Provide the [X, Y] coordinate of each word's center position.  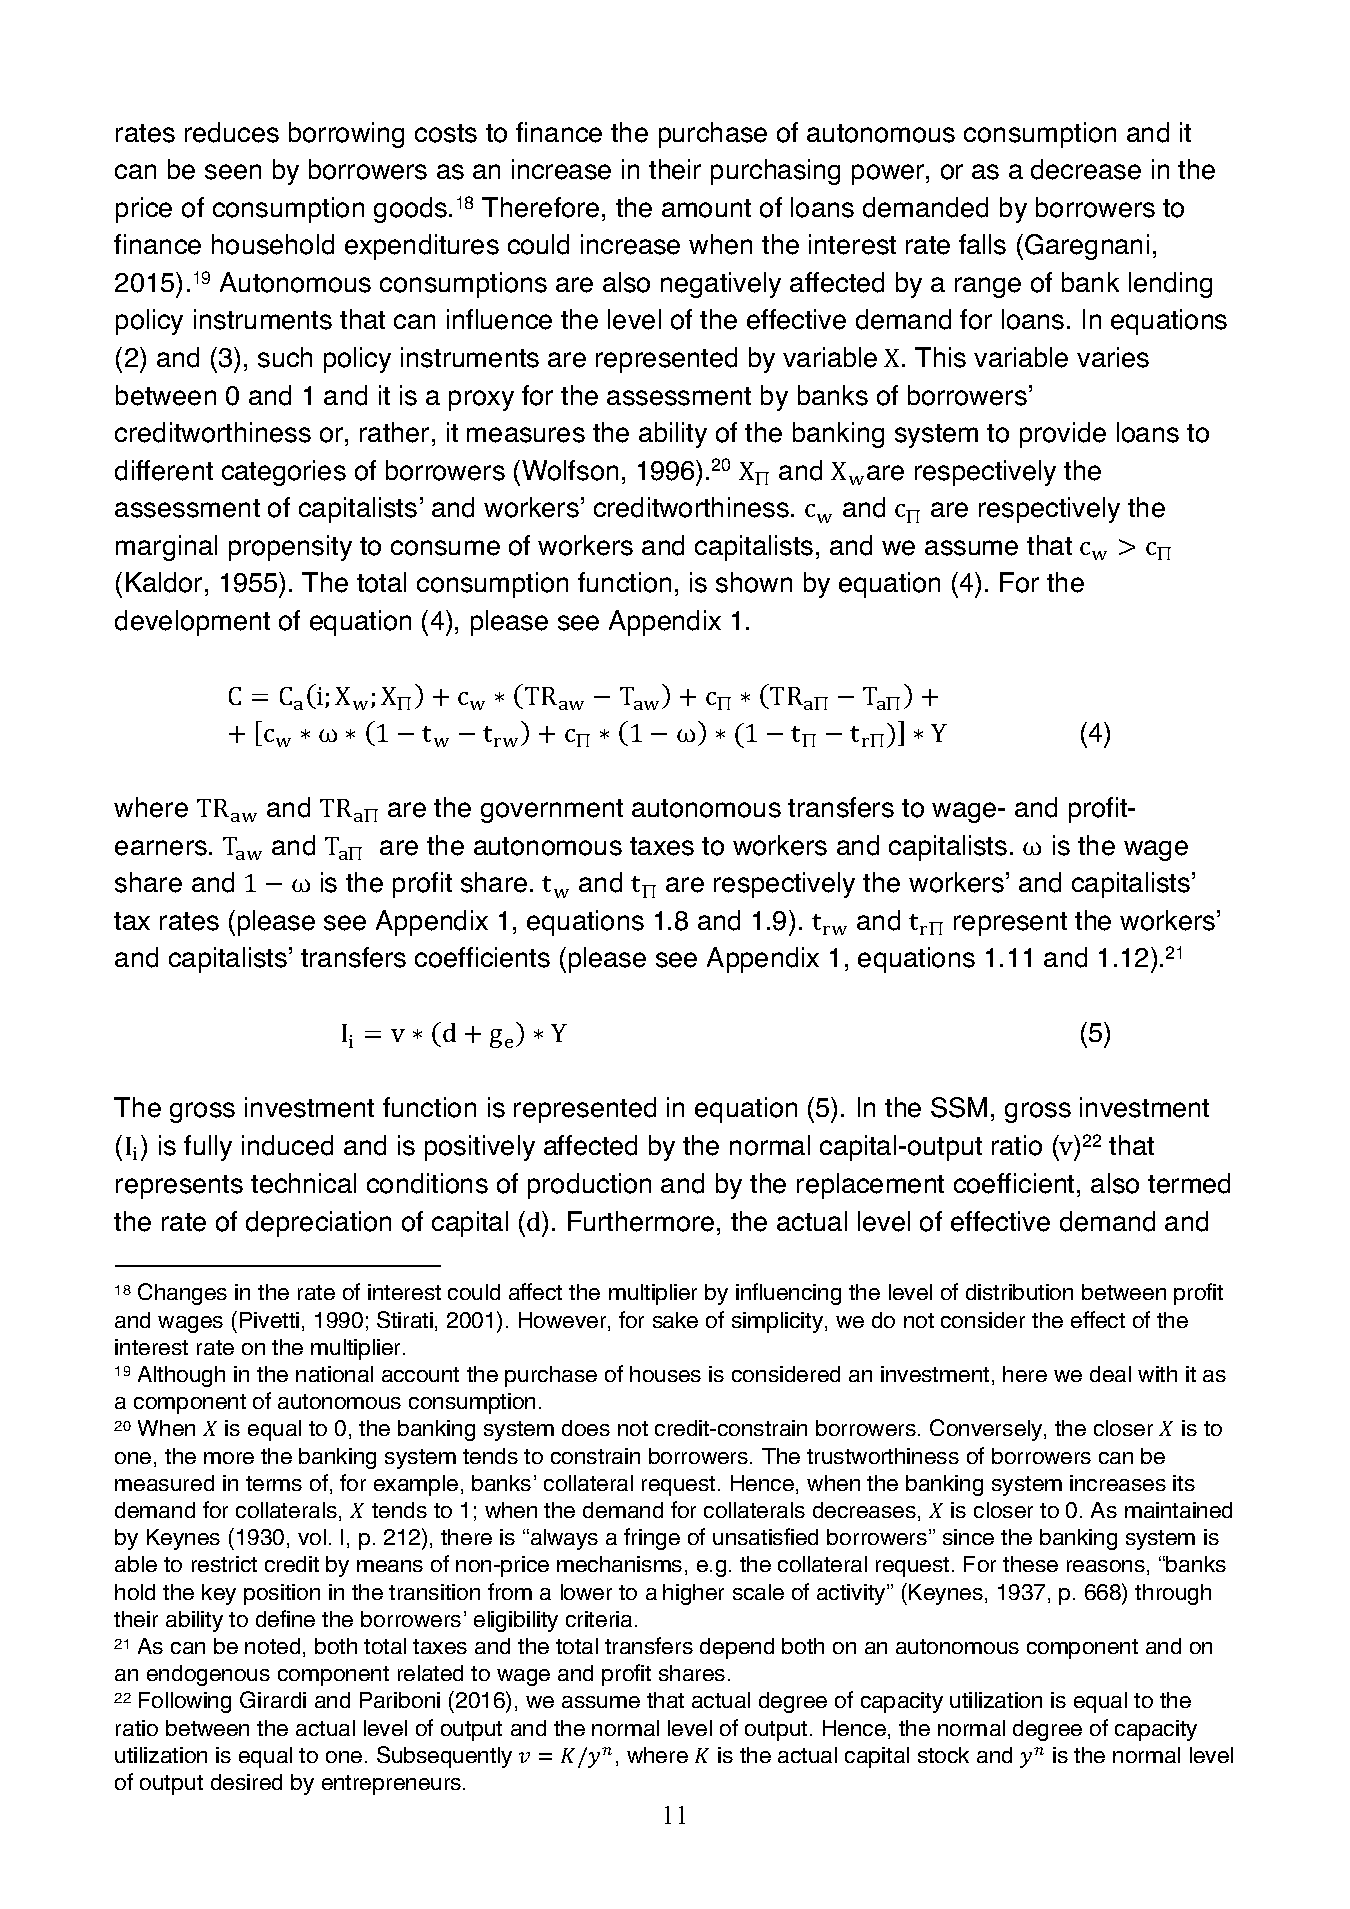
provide [1063, 435]
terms [274, 1483]
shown [754, 582]
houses [665, 1374]
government [552, 811]
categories [284, 473]
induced [287, 1145]
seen [233, 172]
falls [982, 244]
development [192, 623]
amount [706, 208]
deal [1110, 1374]
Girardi [273, 1699]
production [589, 1186]
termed [1189, 1183]
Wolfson [570, 470]
